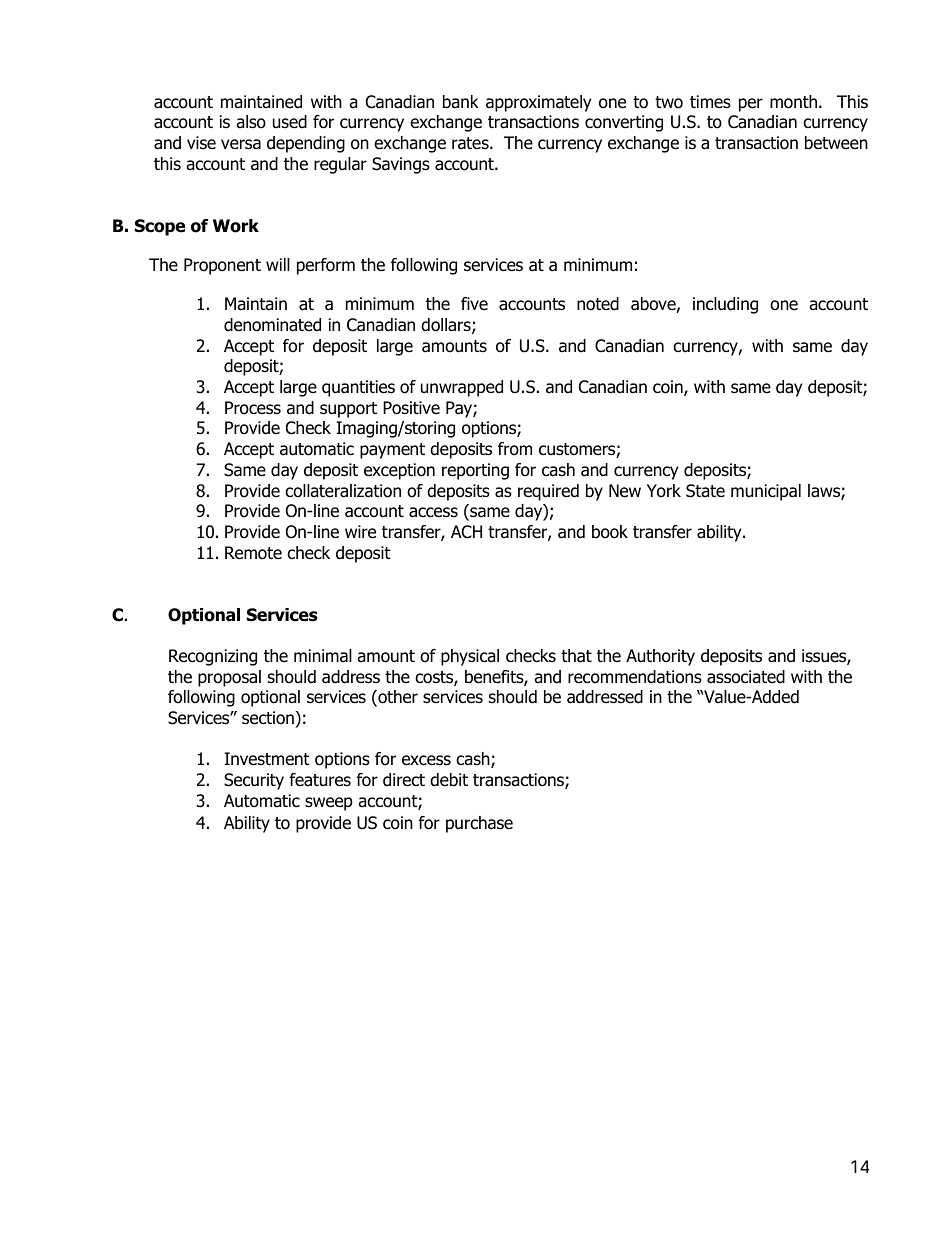 The height and width of the image is (1233, 952). I want to click on proposal, so click(229, 678).
